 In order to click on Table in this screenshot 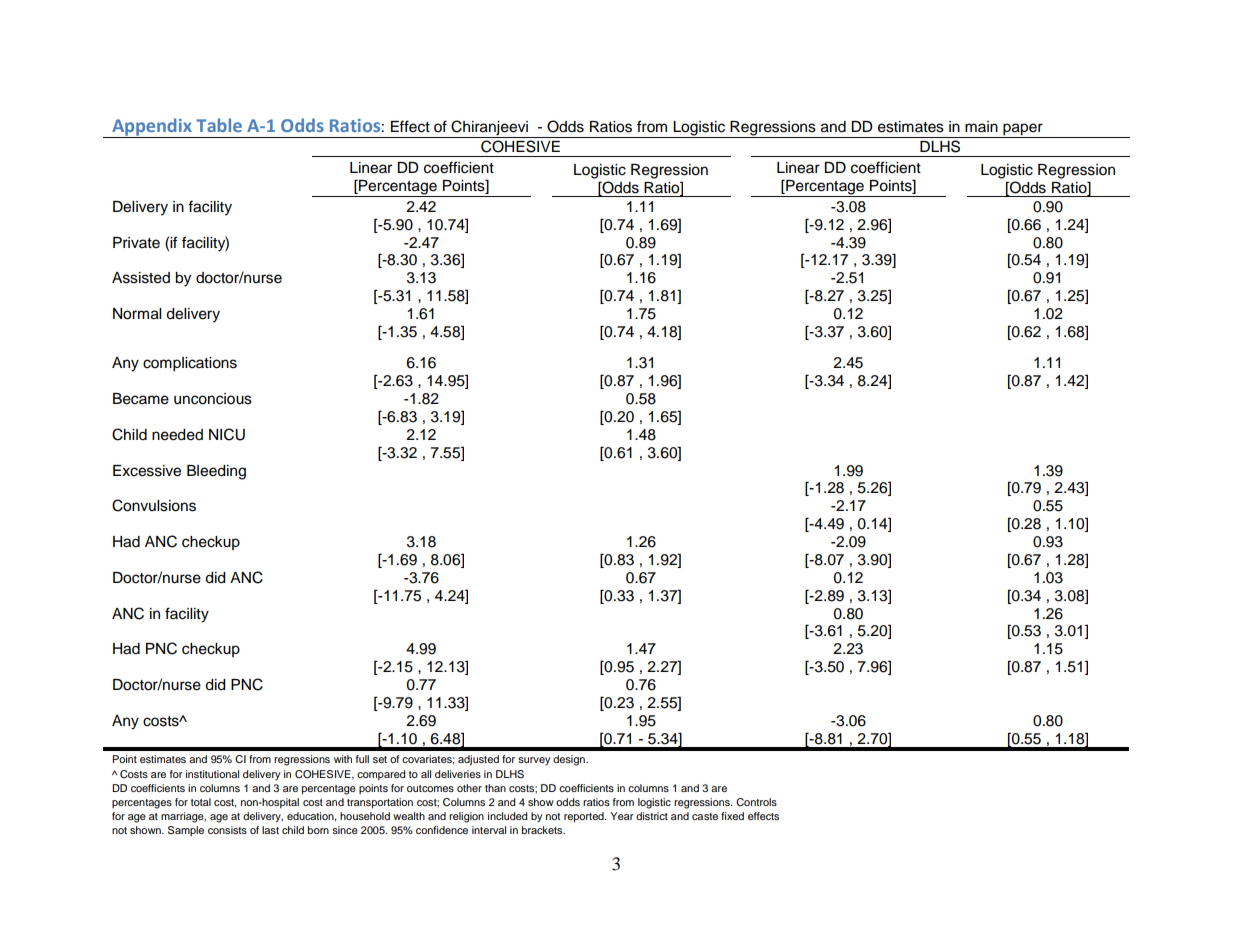, I will do `click(219, 125)`.
